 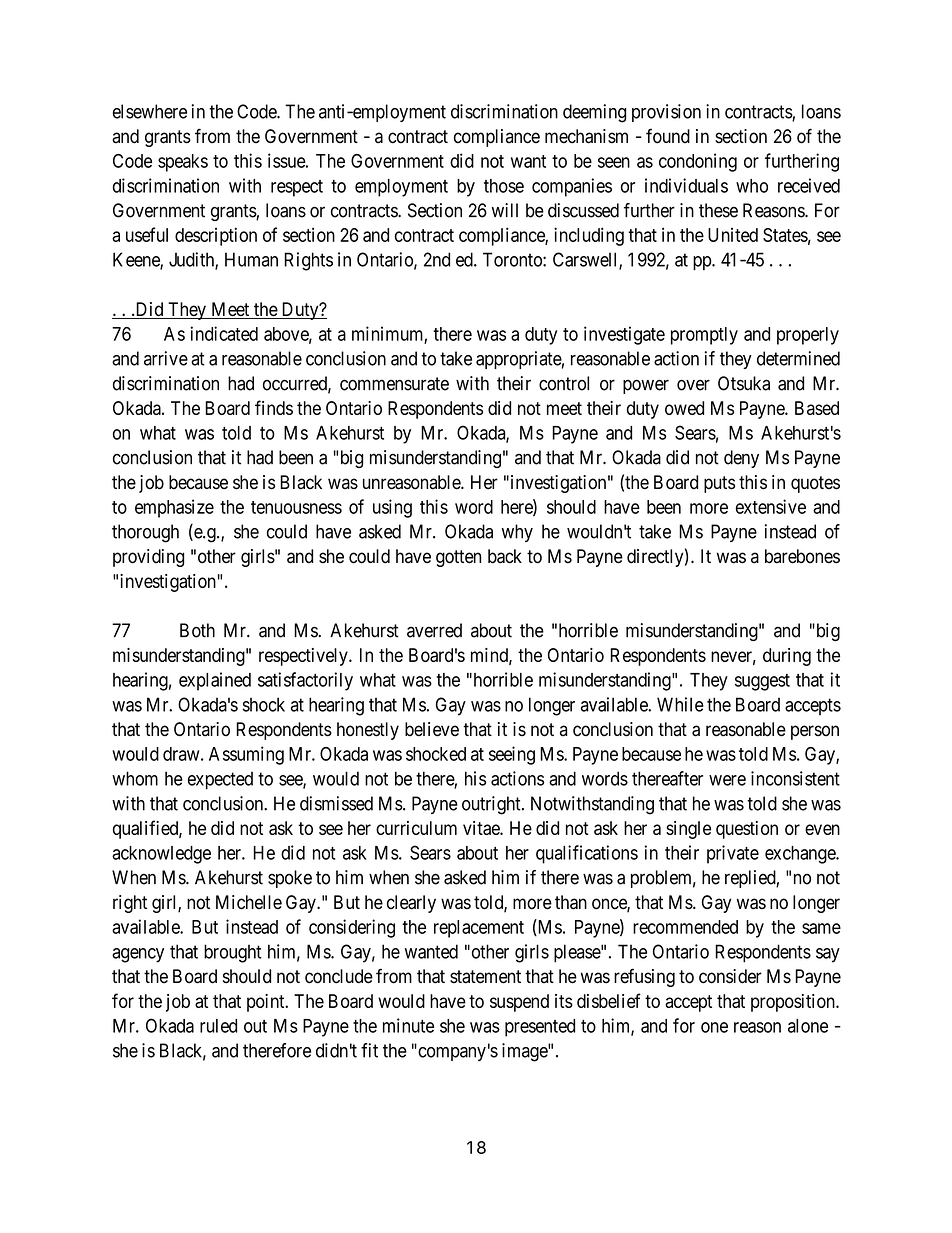 I want to click on gotten, so click(x=458, y=558).
